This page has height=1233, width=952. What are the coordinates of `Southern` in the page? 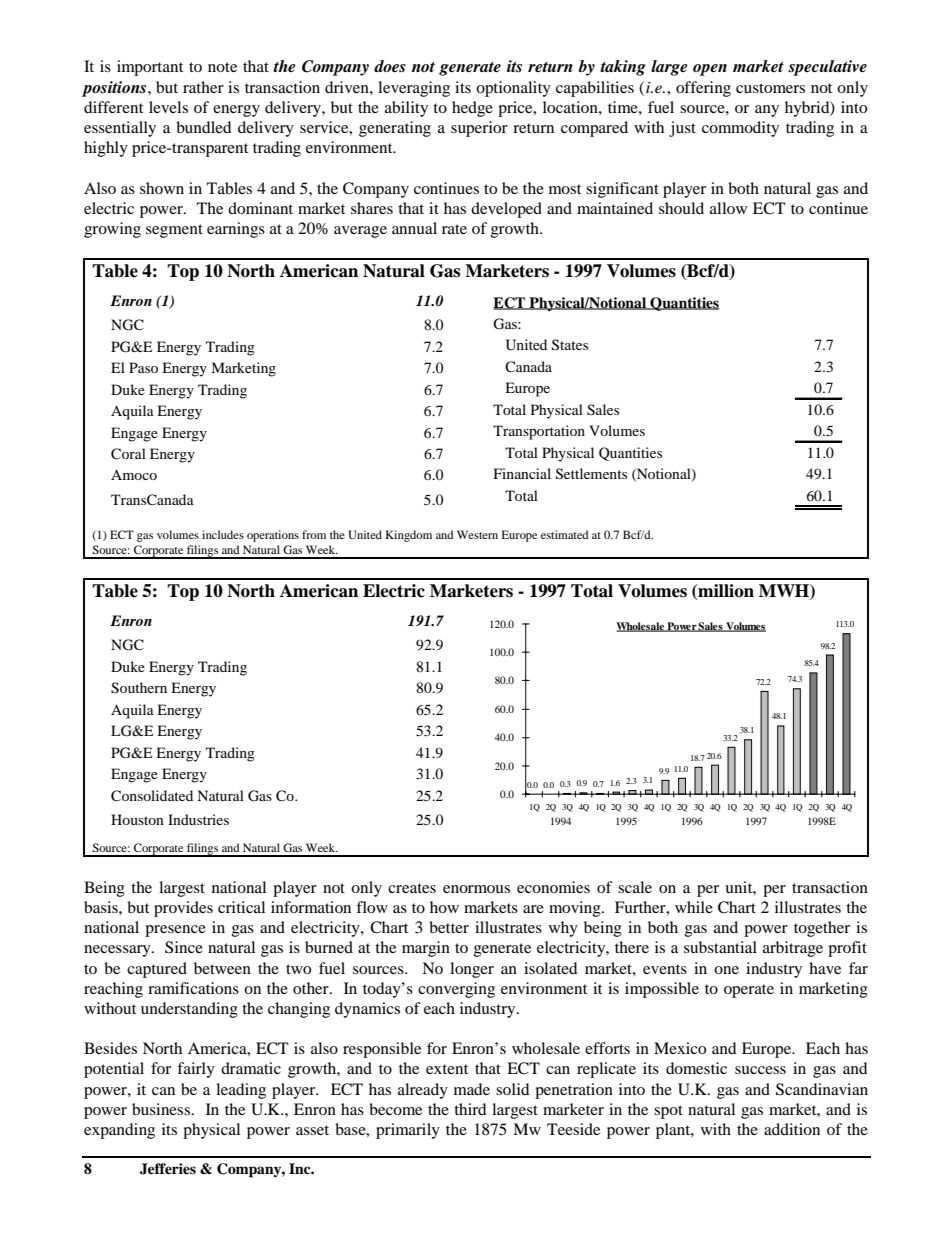 It's located at (139, 688).
